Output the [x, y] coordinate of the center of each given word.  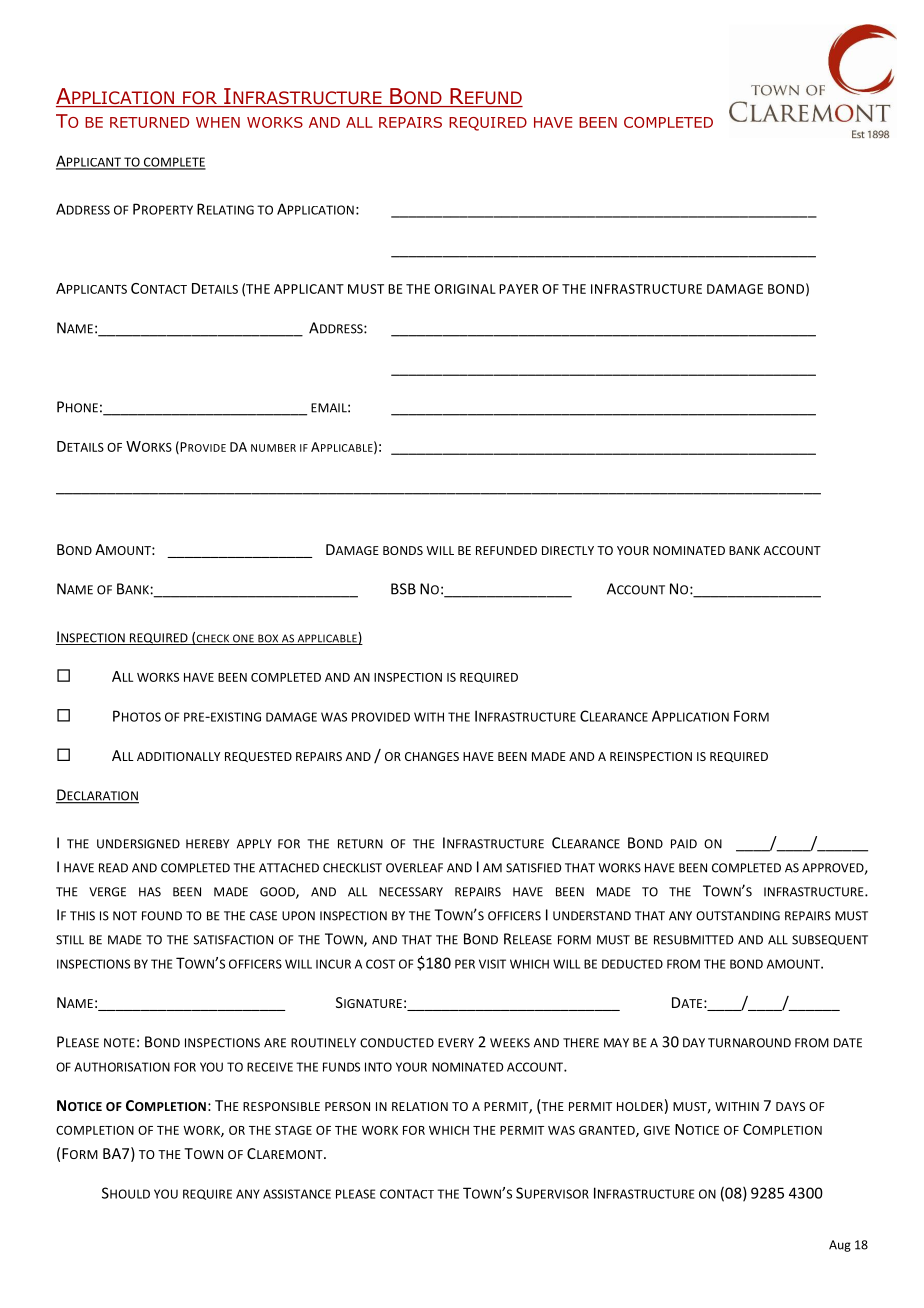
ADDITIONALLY [178, 756]
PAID [684, 844]
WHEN [218, 122]
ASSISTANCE [297, 1194]
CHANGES [432, 756]
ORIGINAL [465, 289]
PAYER [519, 289]
